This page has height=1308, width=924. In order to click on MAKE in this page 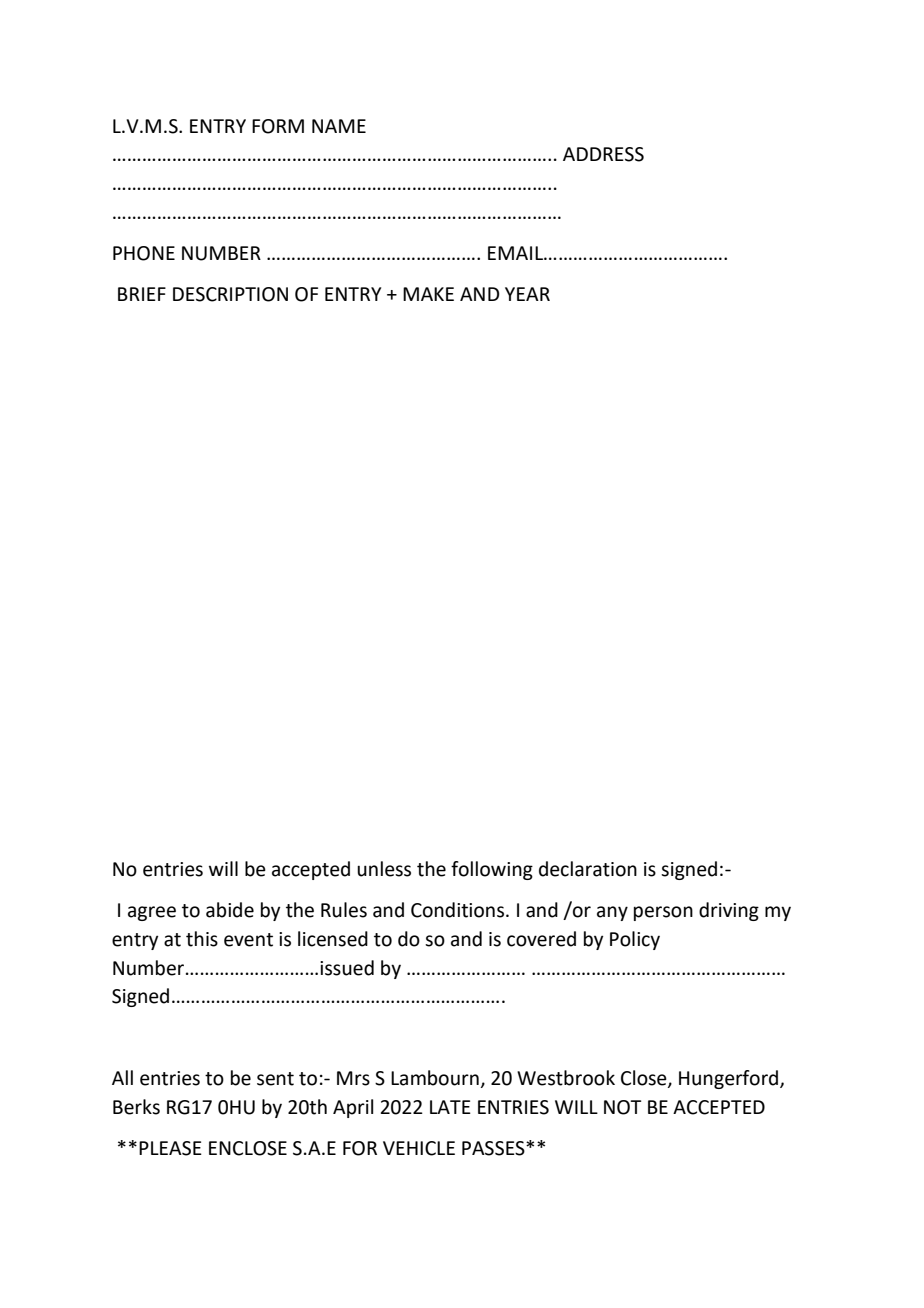, I will do `click(428, 294)`.
